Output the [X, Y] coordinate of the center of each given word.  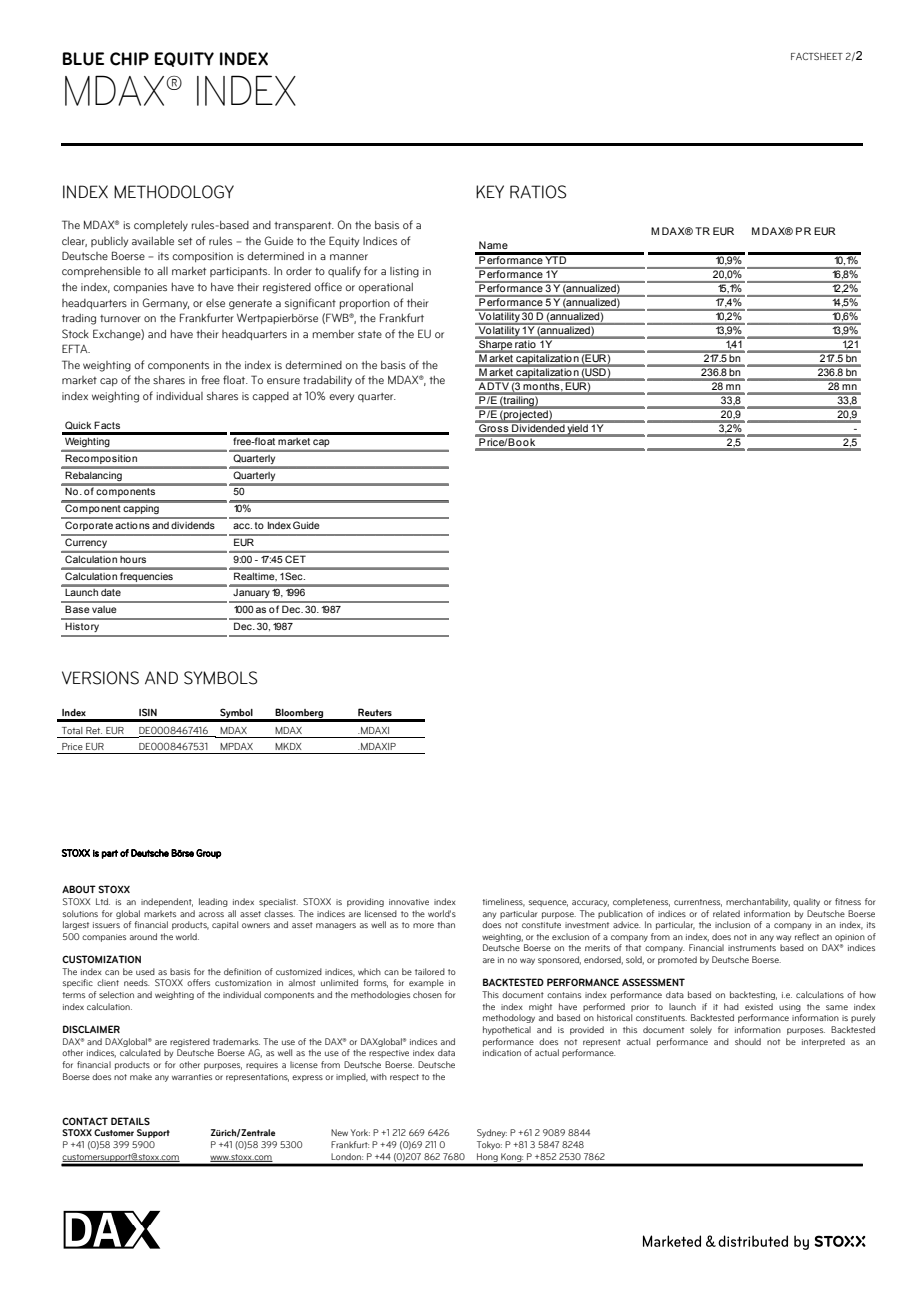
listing [404, 272]
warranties [192, 1077]
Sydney [492, 1133]
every [341, 398]
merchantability [758, 902]
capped [270, 397]
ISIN [148, 712]
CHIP [129, 59]
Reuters [375, 712]
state [370, 334]
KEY [490, 191]
